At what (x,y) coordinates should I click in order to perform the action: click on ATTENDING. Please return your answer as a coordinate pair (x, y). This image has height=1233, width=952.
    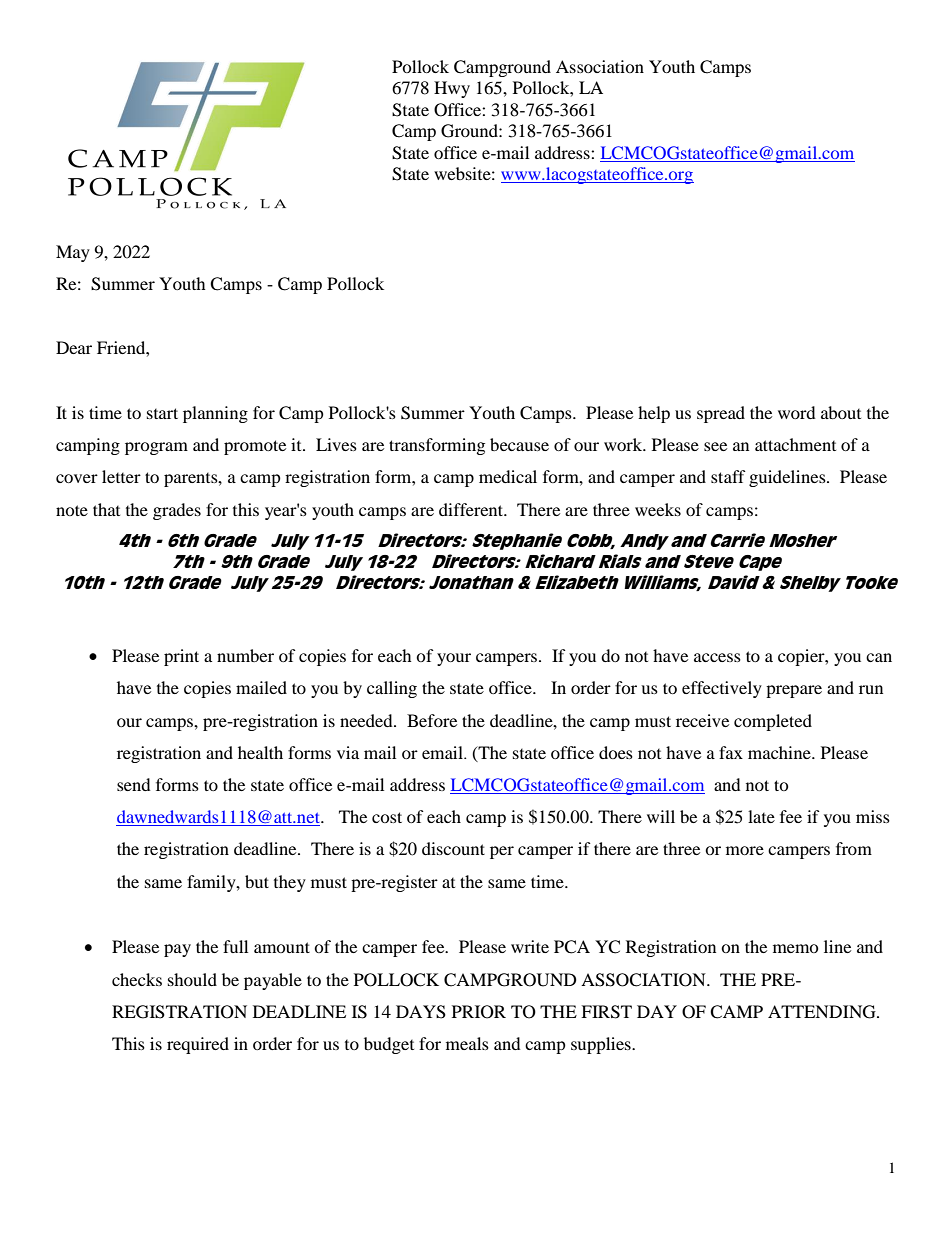
    Looking at the image, I should click on (823, 1012).
